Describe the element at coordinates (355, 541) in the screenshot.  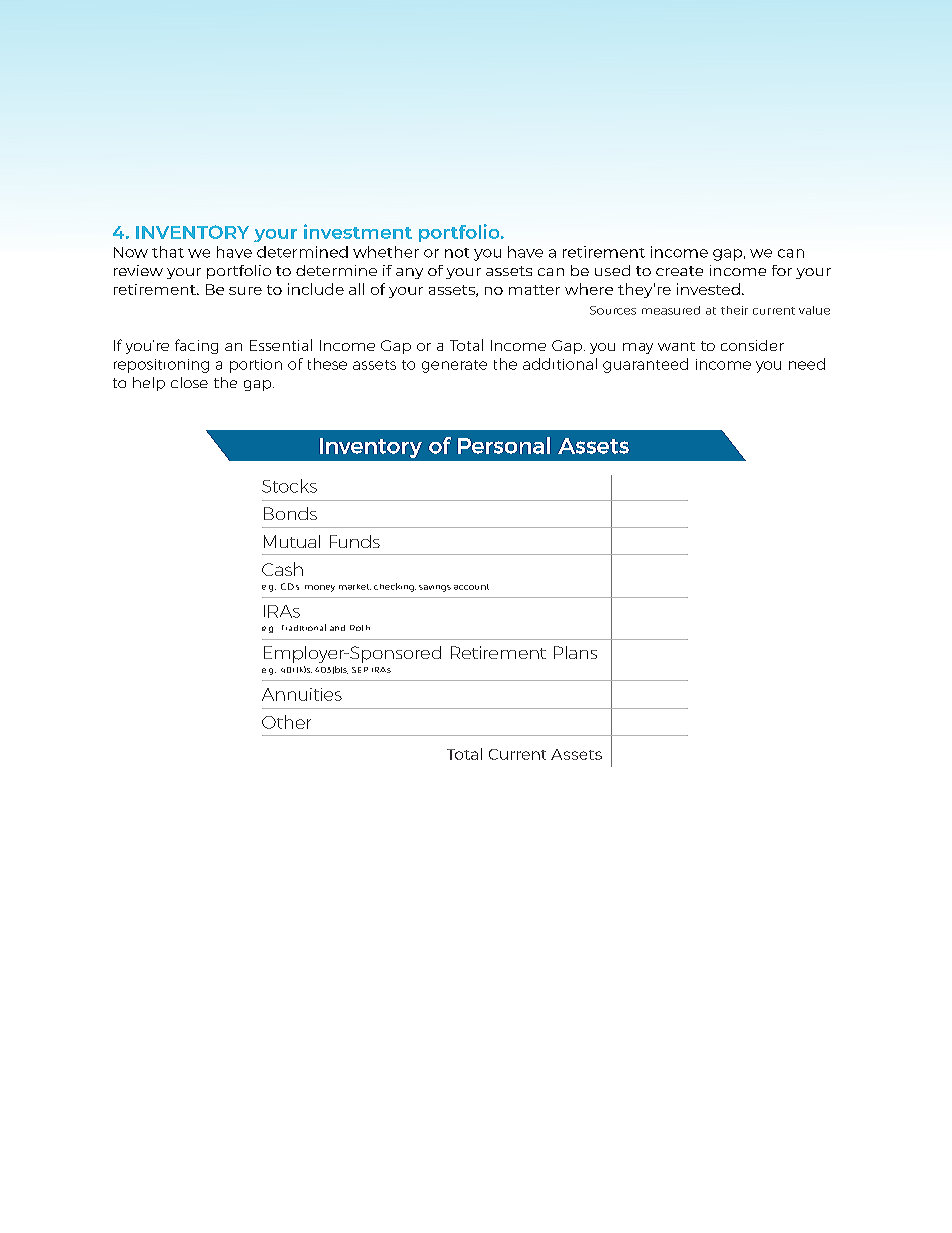
I see `Funds` at that location.
